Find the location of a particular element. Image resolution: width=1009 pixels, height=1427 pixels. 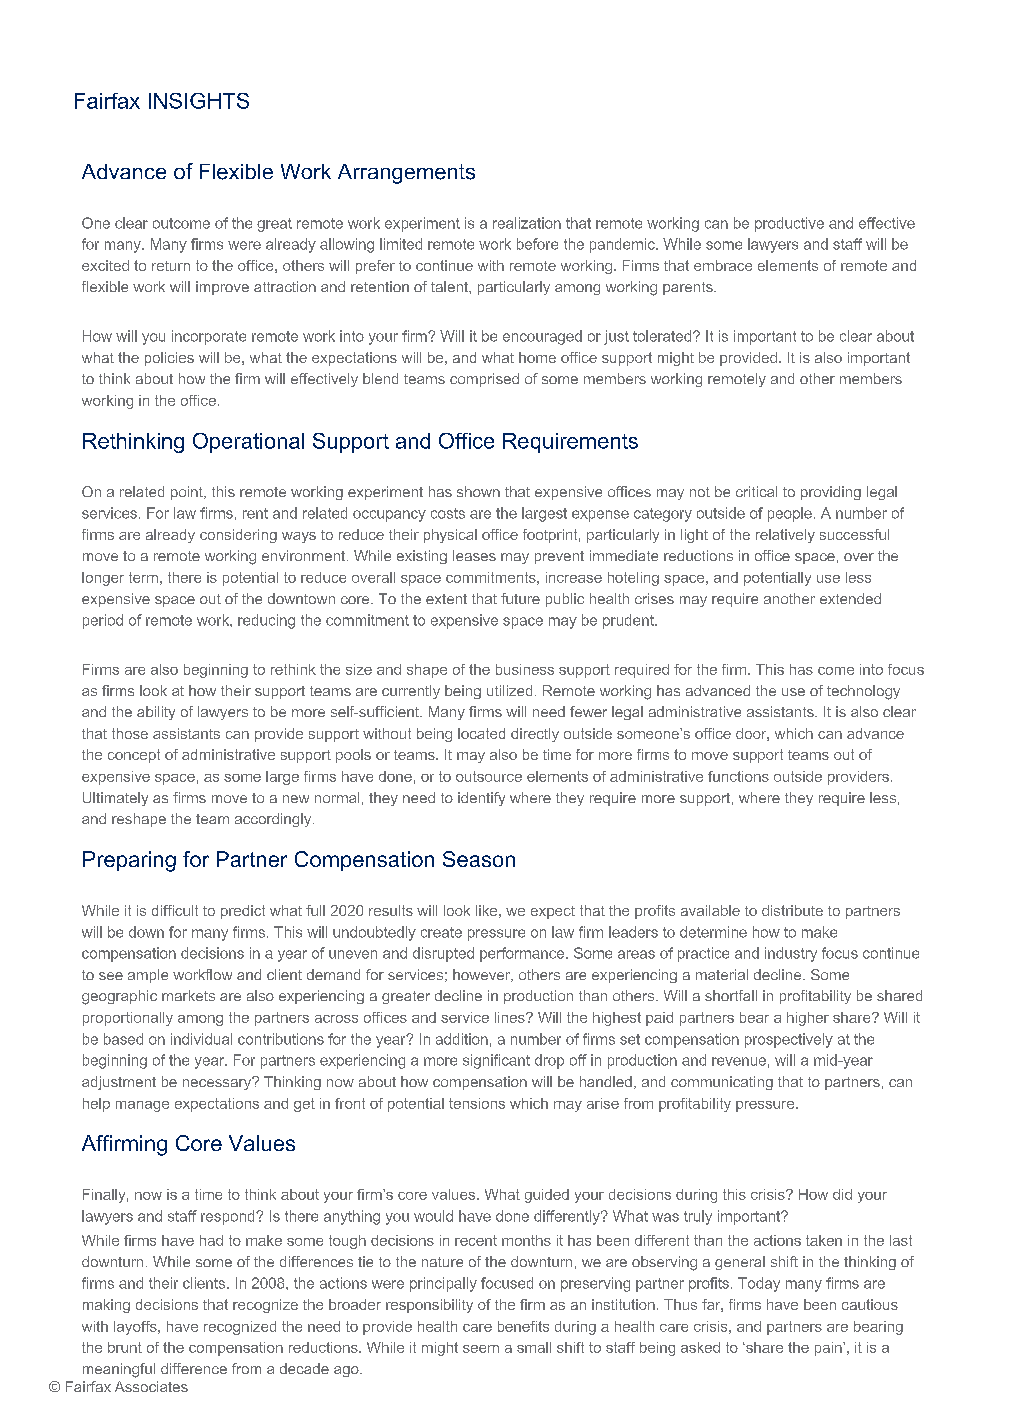

leases is located at coordinates (474, 555).
